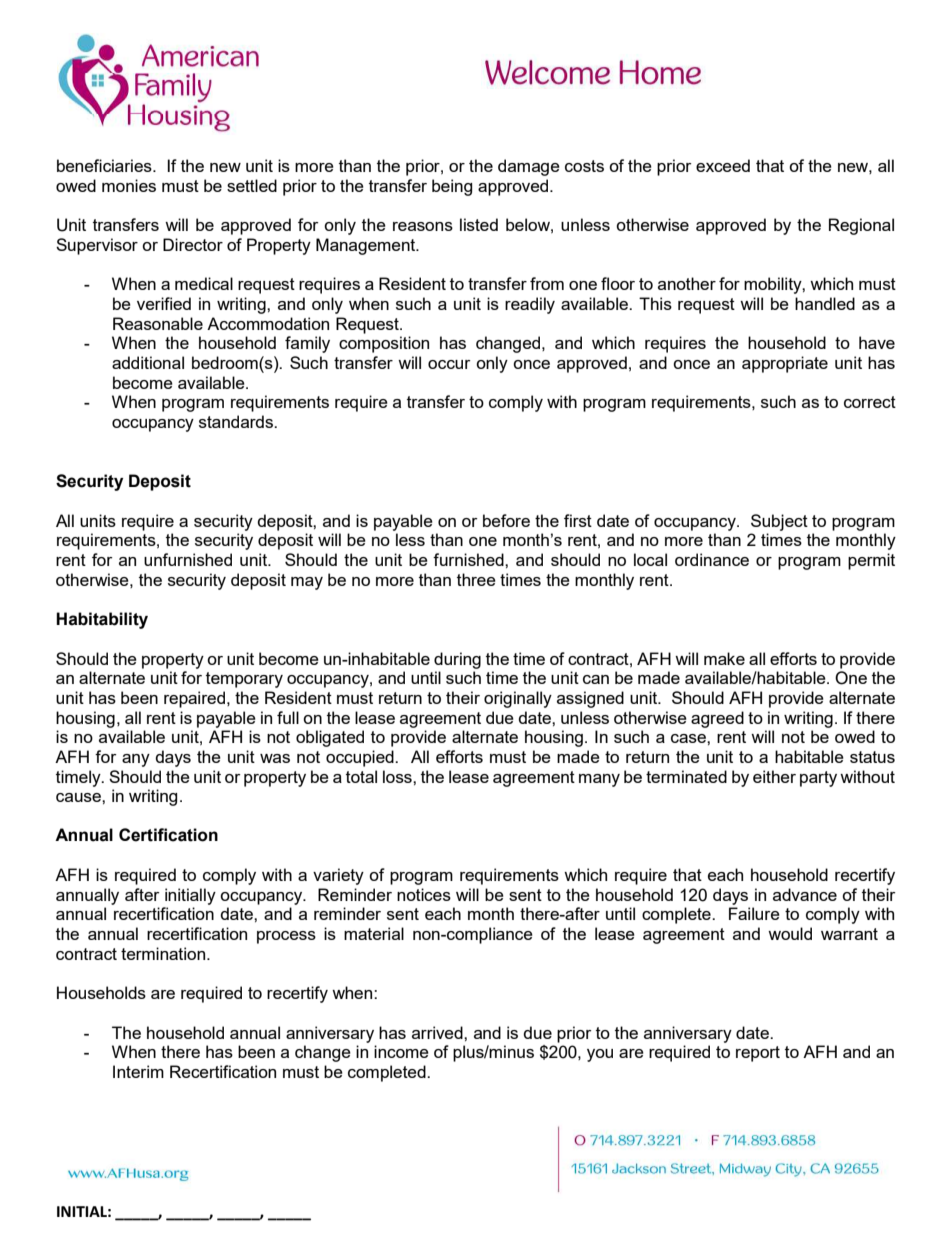 This screenshot has height=1233, width=952. I want to click on before, so click(506, 520).
